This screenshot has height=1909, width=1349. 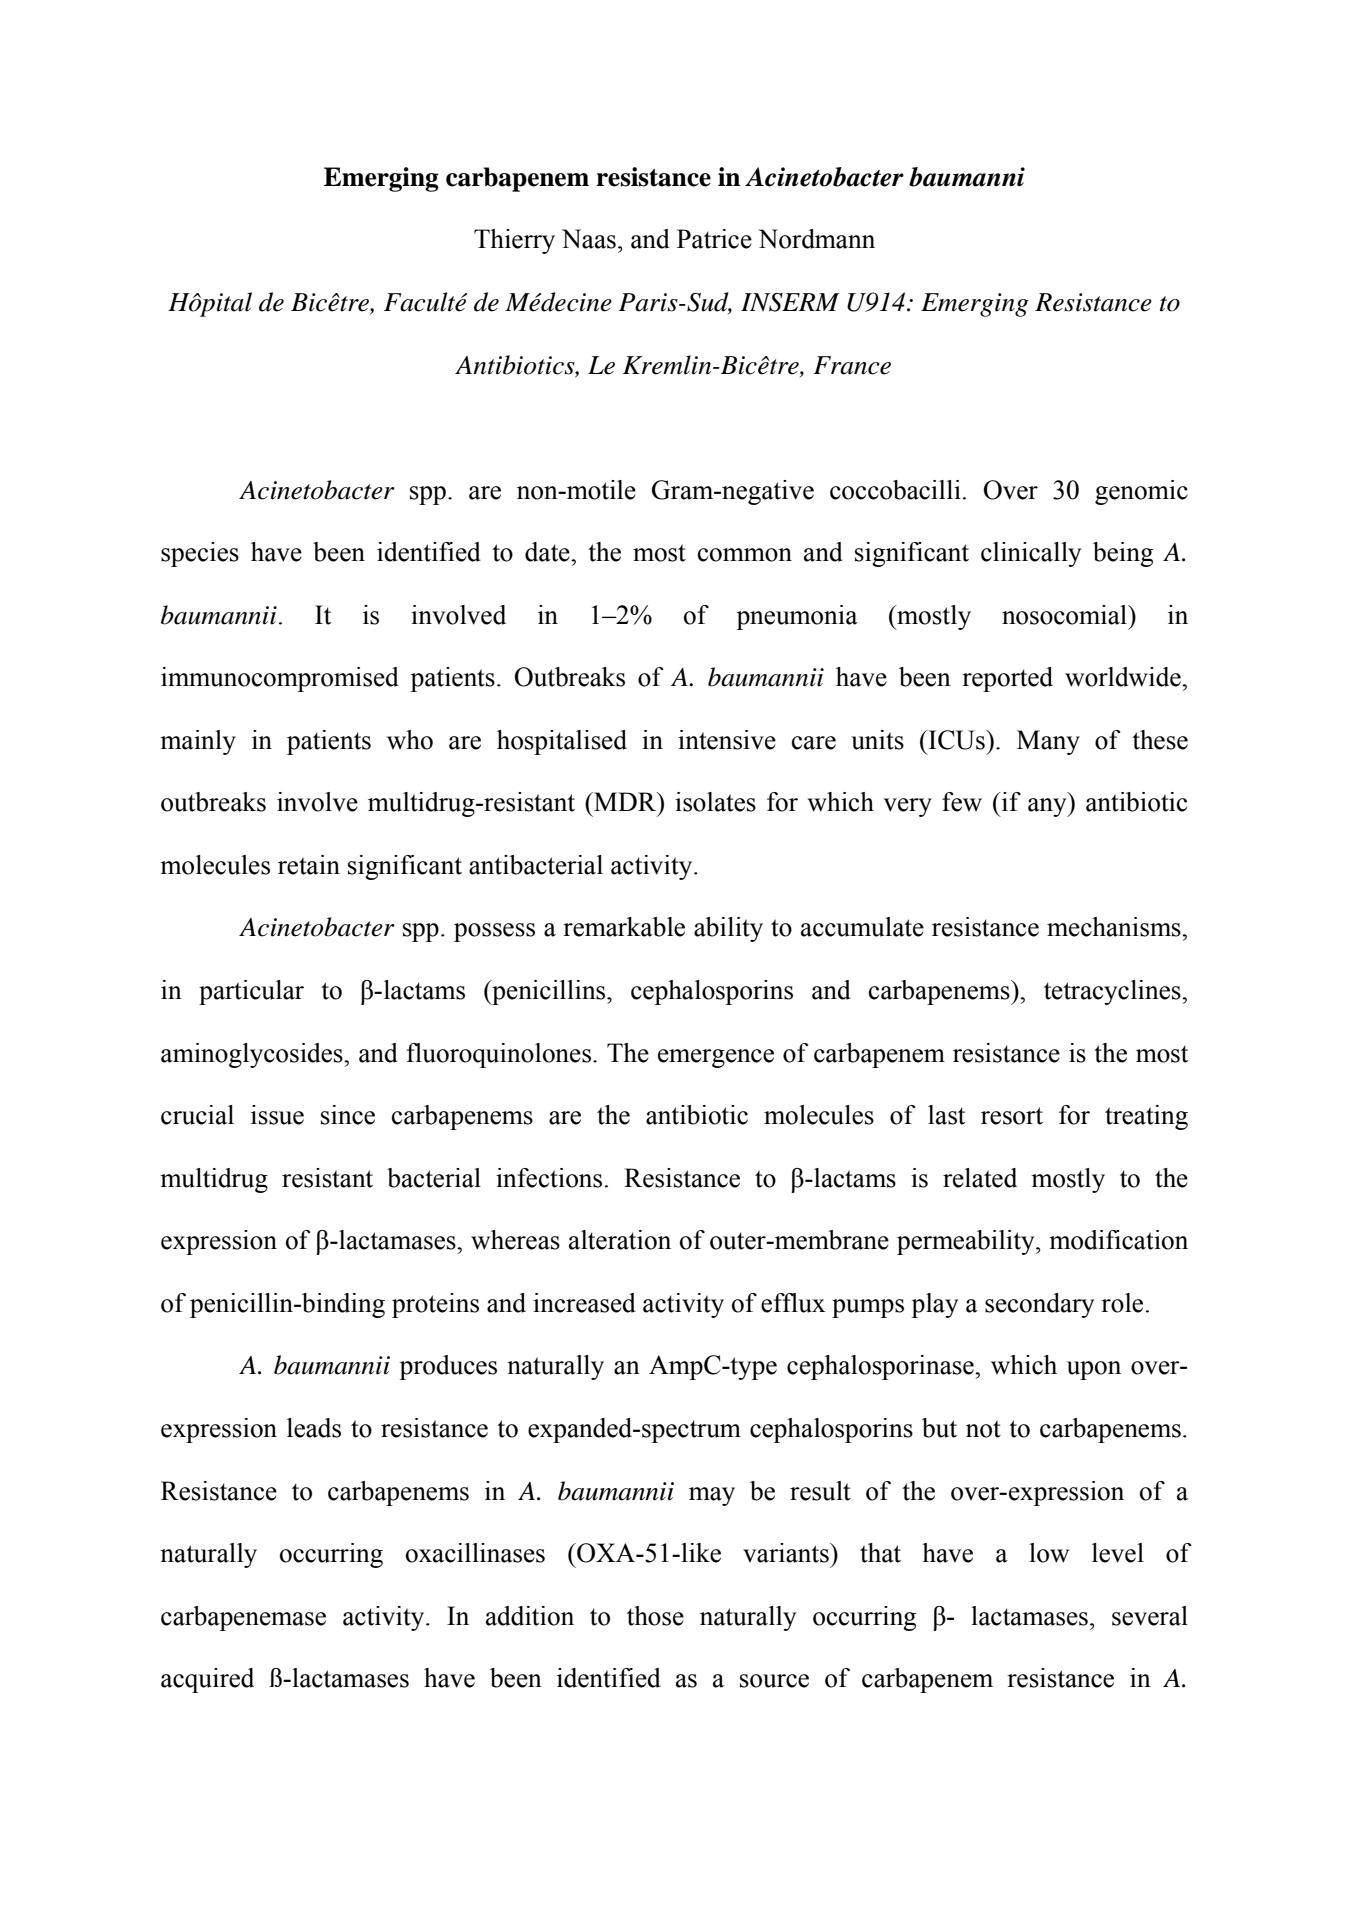 I want to click on Patrice, so click(x=714, y=239).
